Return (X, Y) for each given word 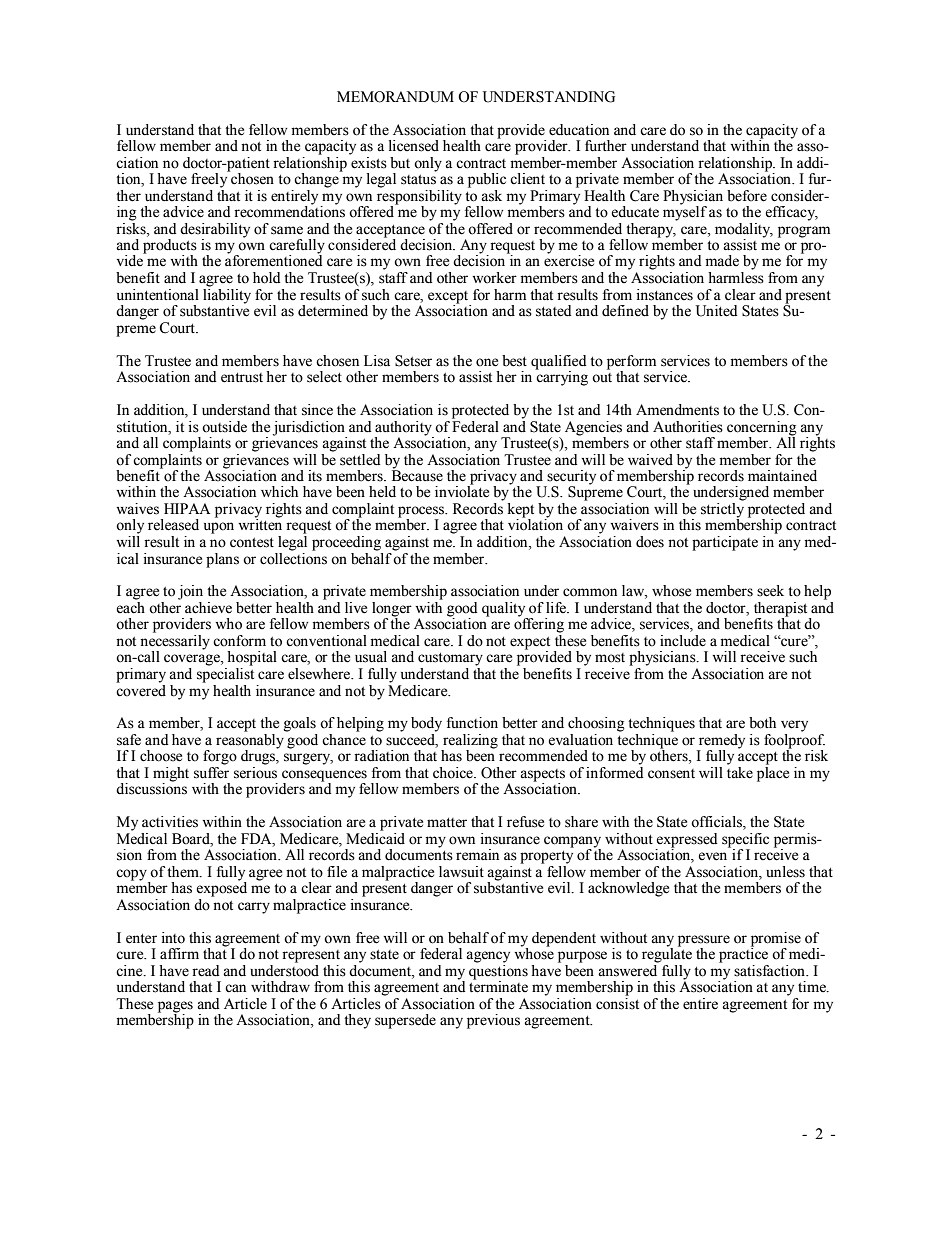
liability (227, 296)
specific (745, 841)
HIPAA (187, 508)
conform (239, 641)
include (683, 641)
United (716, 311)
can (235, 988)
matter (447, 823)
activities (170, 822)
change (317, 179)
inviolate (462, 491)
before (747, 196)
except (449, 298)
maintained (782, 476)
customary (450, 659)
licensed (414, 146)
